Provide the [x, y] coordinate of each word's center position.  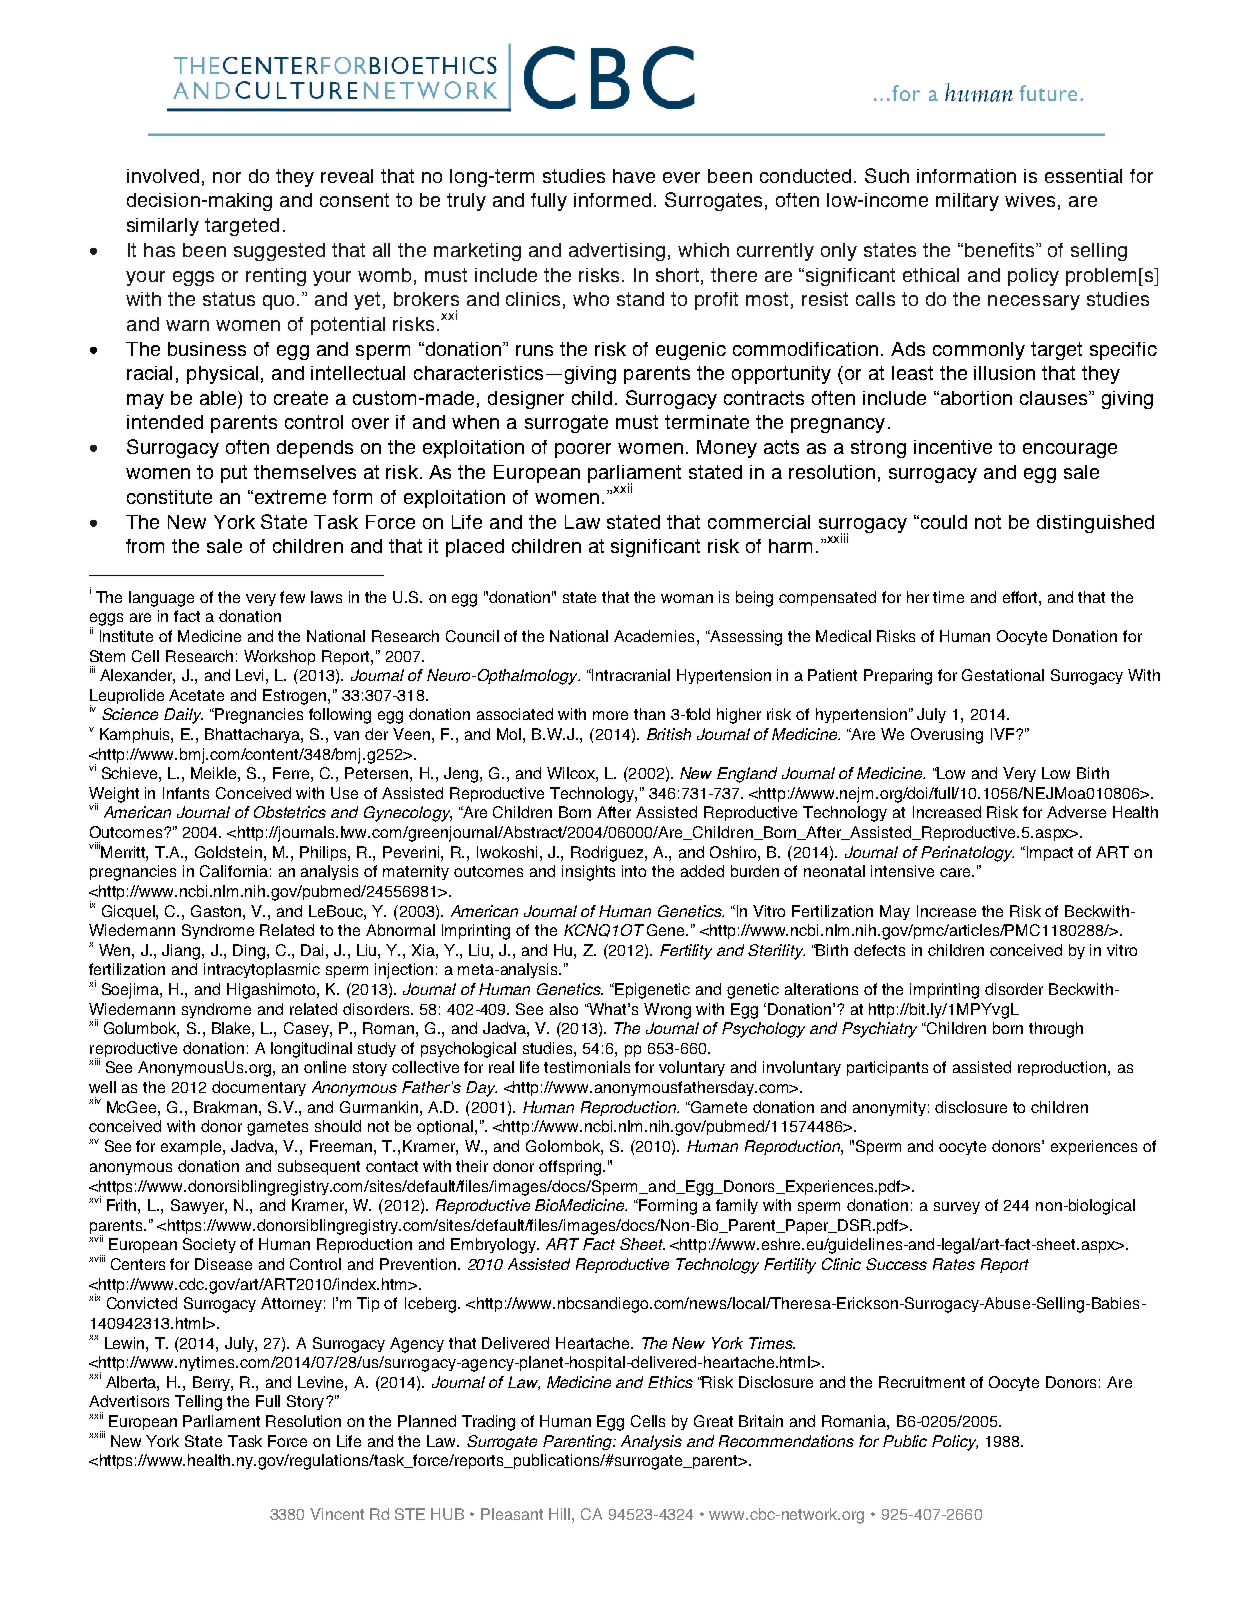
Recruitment [922, 1382]
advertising [617, 252]
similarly [163, 227]
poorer [583, 450]
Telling [198, 1403]
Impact [1050, 853]
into [634, 871]
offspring [571, 1168]
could [942, 522]
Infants [186, 793]
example [192, 1147]
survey [957, 1208]
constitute [169, 497]
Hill [561, 1514]
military [967, 202]
